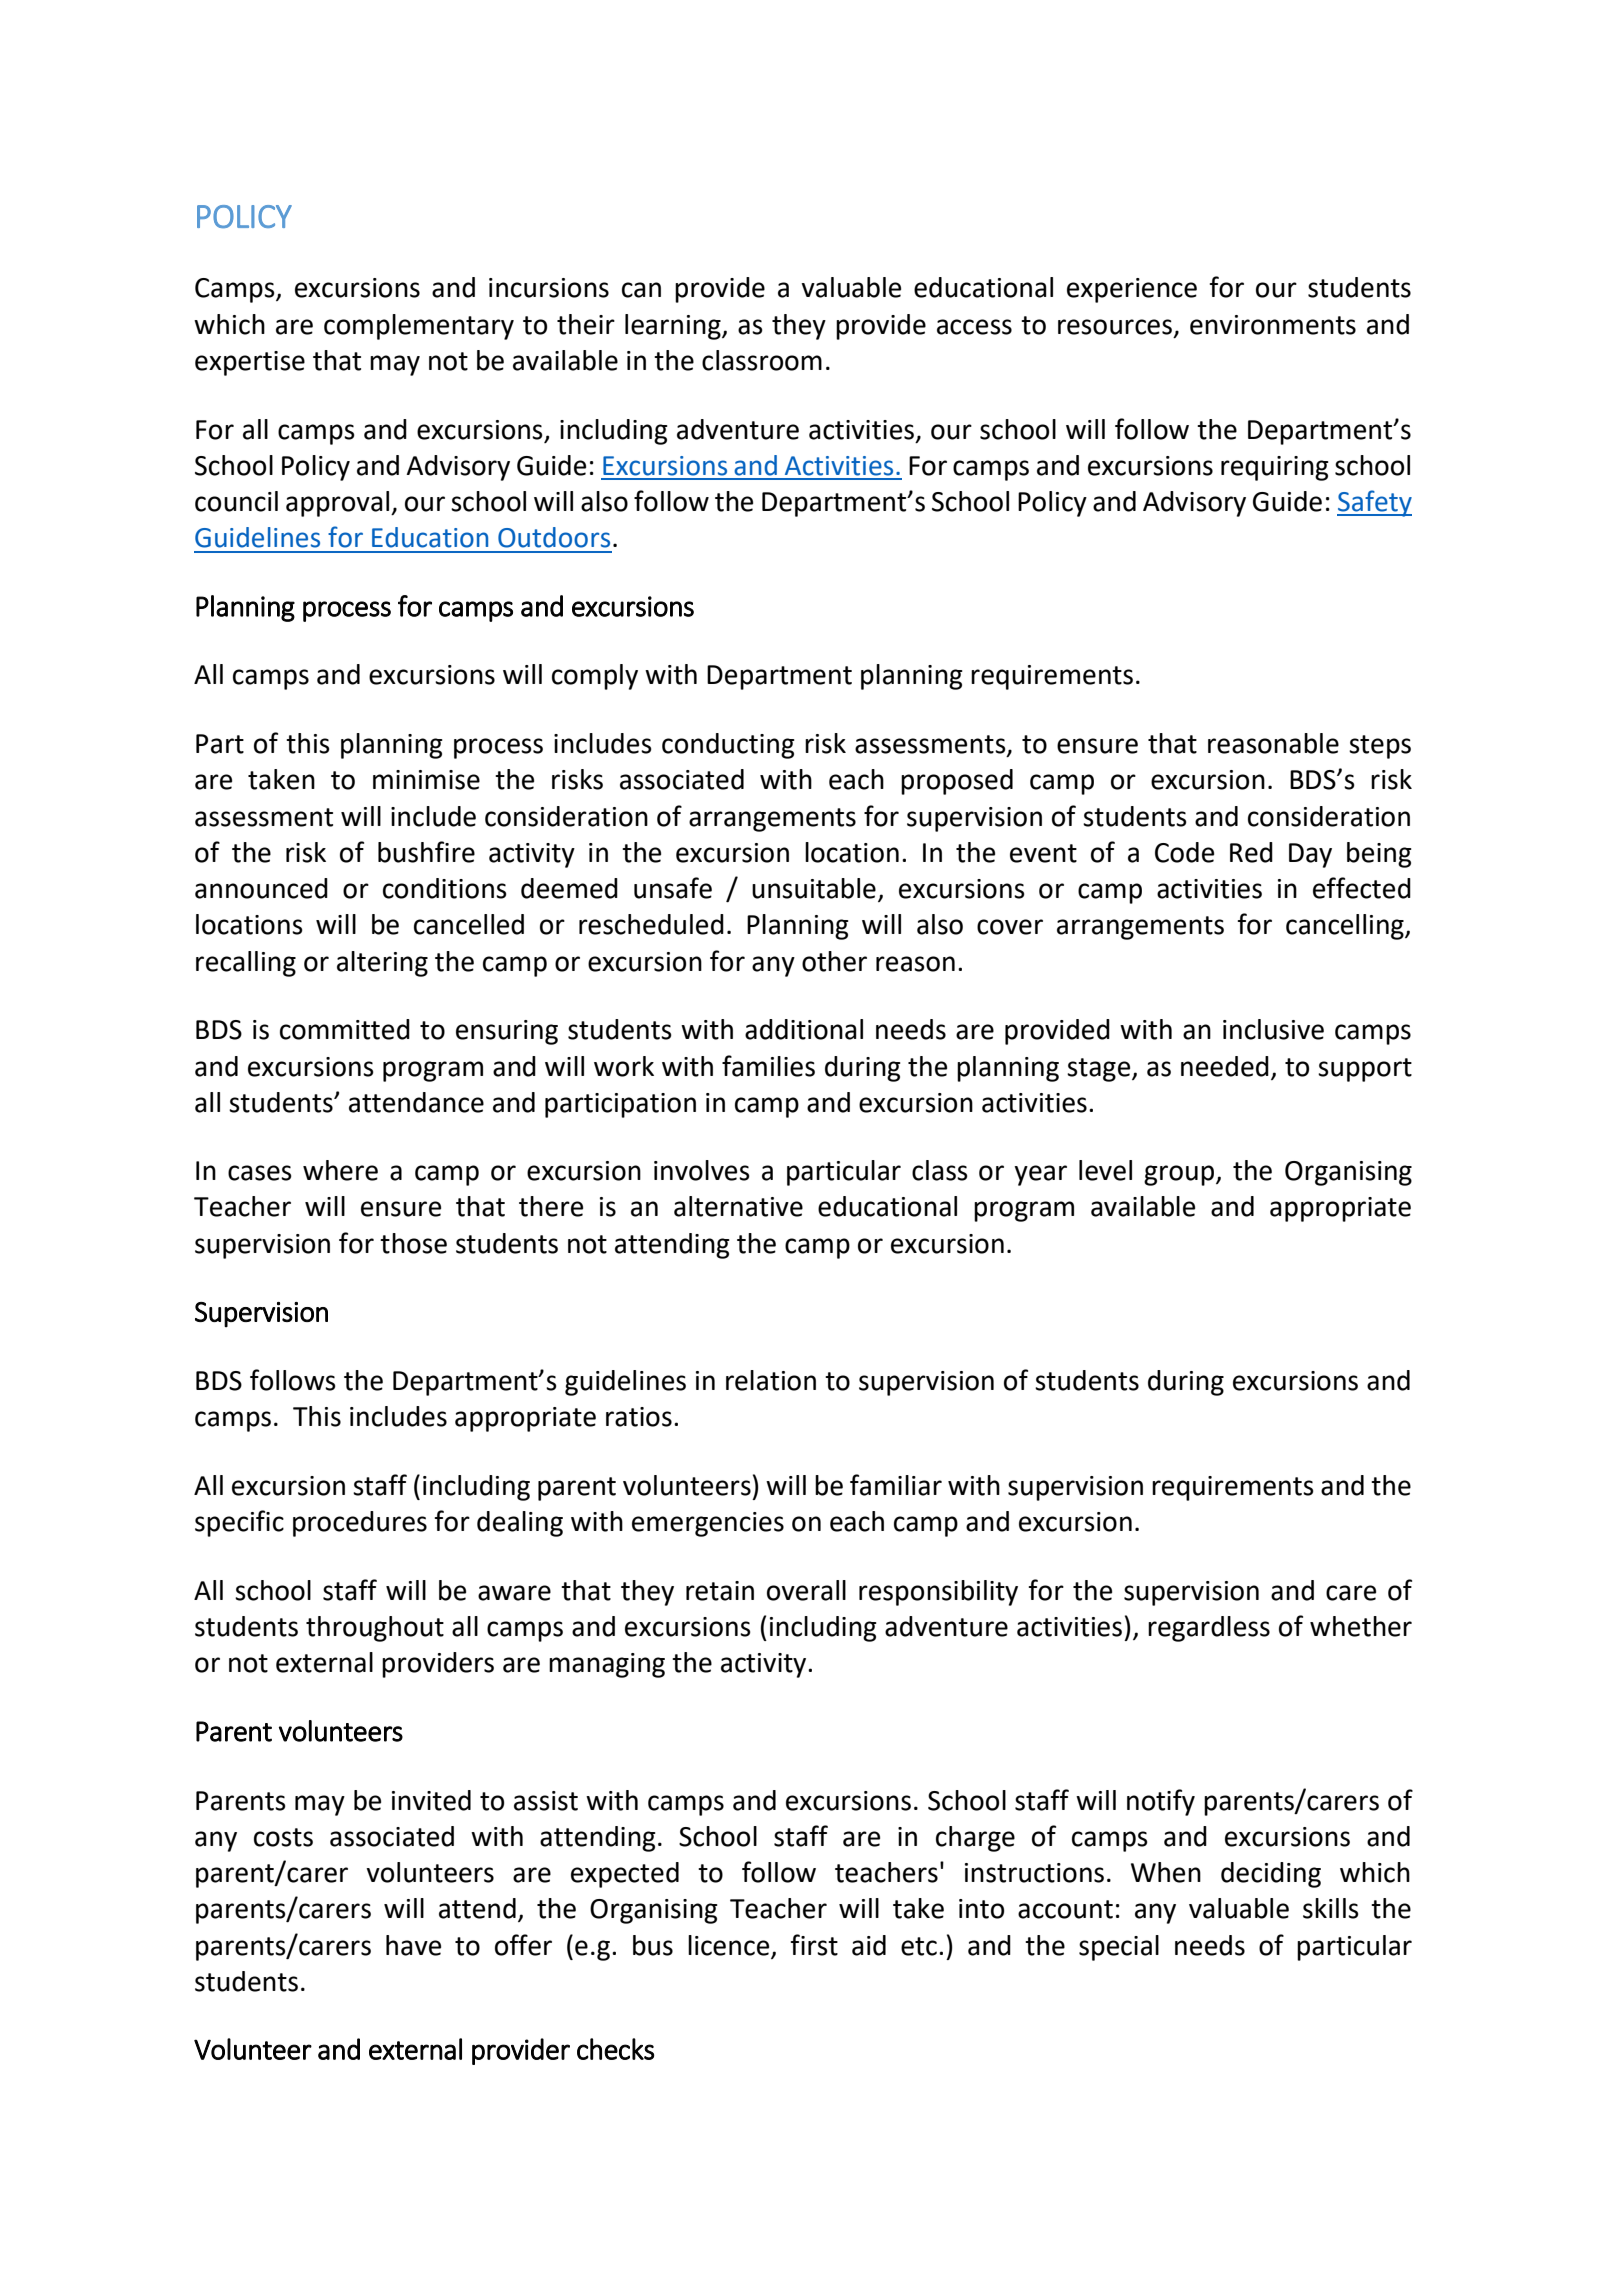 The image size is (1606, 2272). Describe the element at coordinates (674, 327) in the page. I see `learning` at that location.
